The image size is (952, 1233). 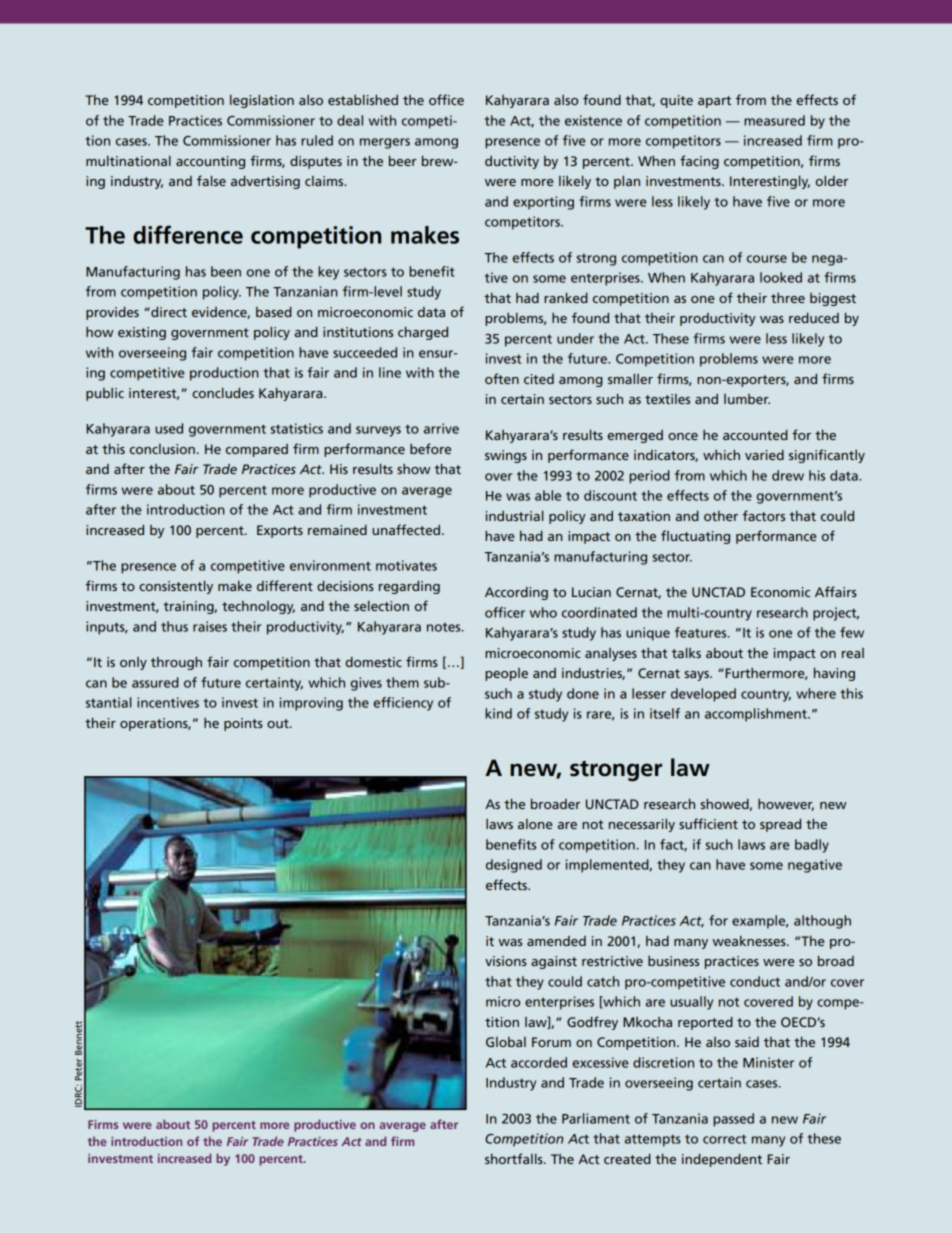 What do you see at coordinates (445, 627) in the screenshot?
I see `notes` at bounding box center [445, 627].
